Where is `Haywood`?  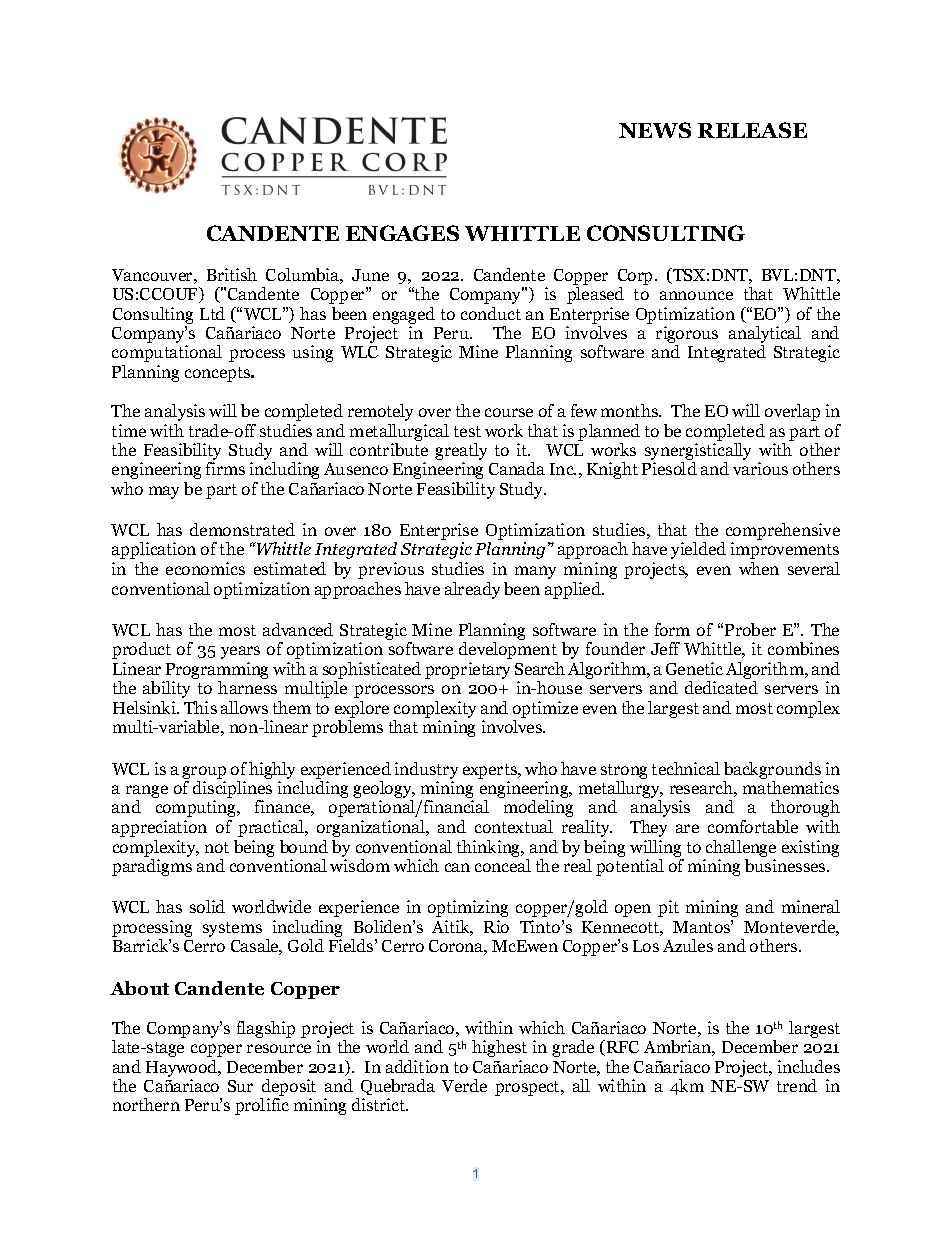
Haywood is located at coordinates (182, 1068).
